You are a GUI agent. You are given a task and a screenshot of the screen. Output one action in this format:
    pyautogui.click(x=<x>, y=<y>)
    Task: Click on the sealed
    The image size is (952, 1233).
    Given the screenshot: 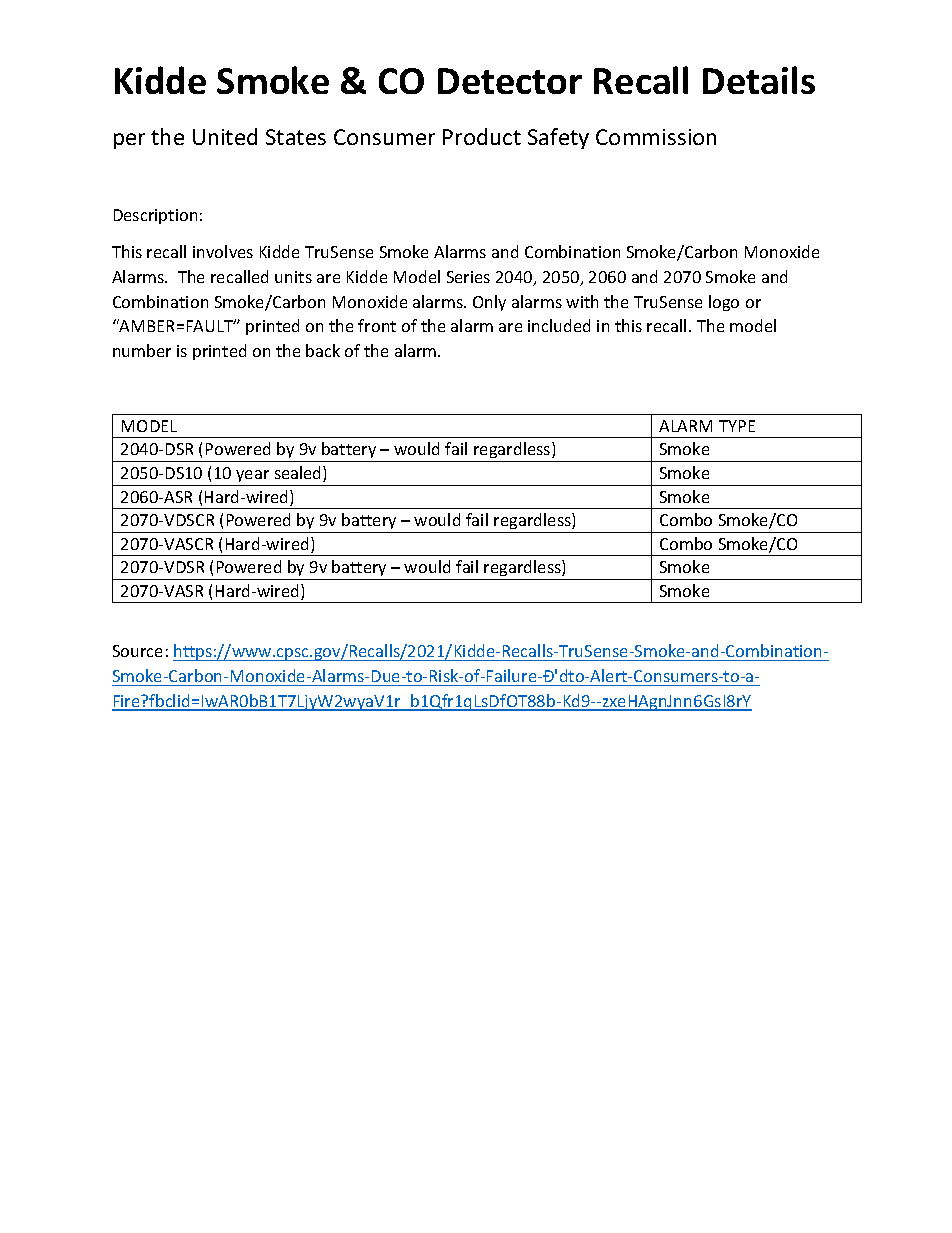 What is the action you would take?
    pyautogui.click(x=299, y=474)
